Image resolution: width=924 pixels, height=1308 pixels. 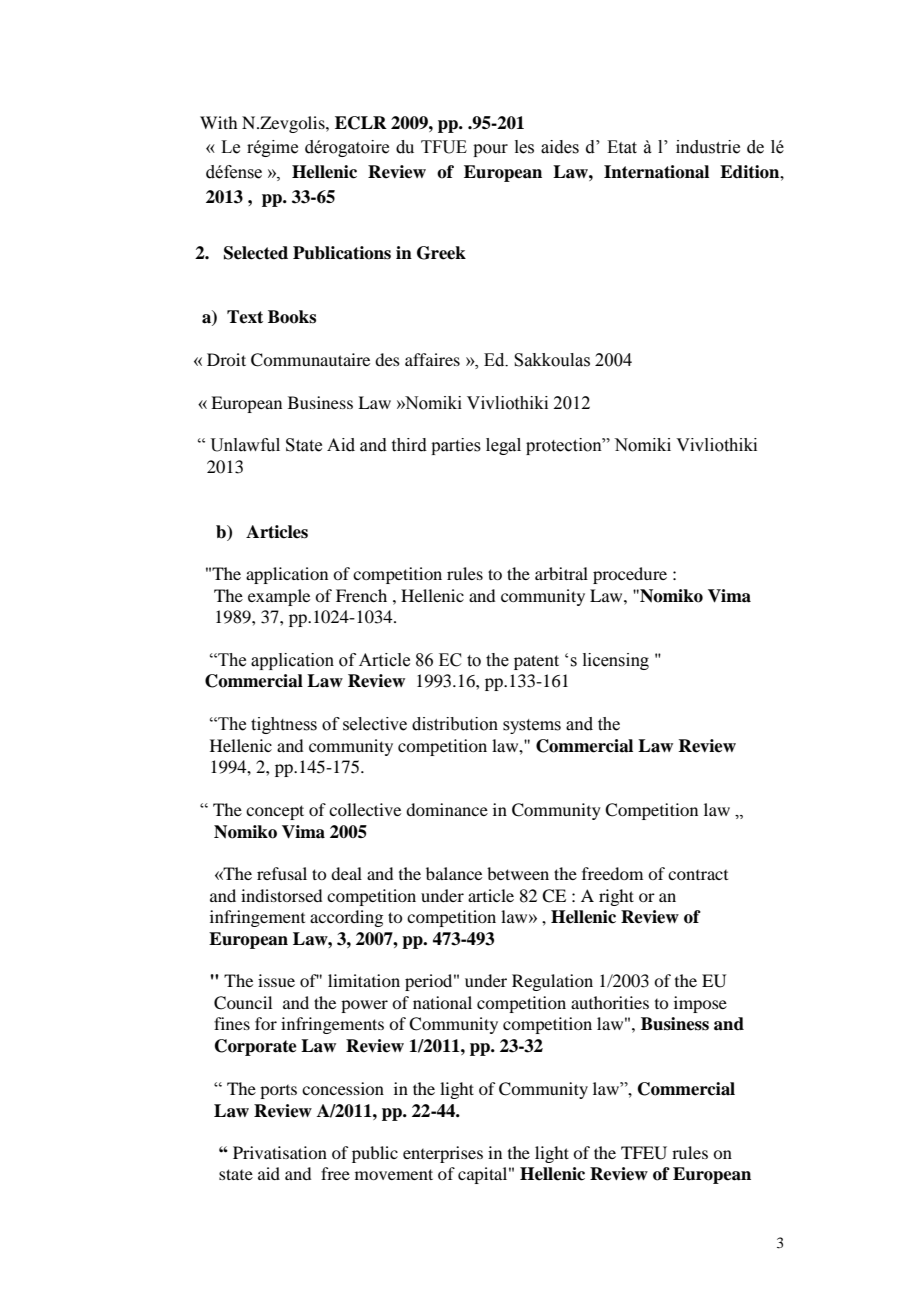 What do you see at coordinates (275, 812) in the screenshot?
I see `concept` at bounding box center [275, 812].
